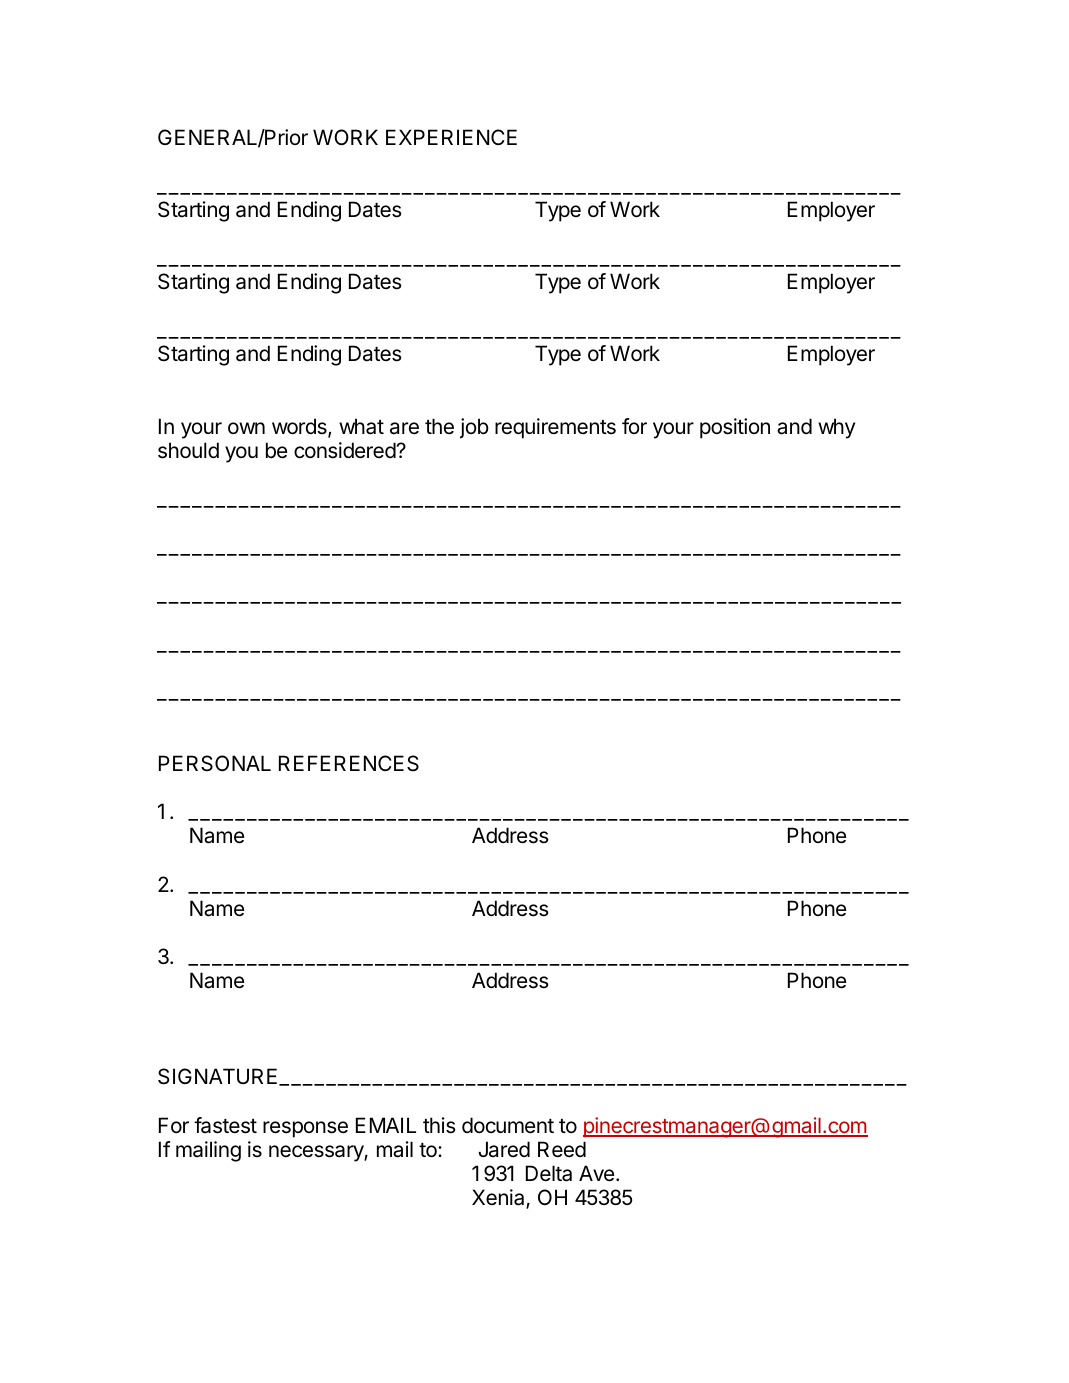 The height and width of the page is (1383, 1069). What do you see at coordinates (305, 1129) in the page?
I see `response` at bounding box center [305, 1129].
